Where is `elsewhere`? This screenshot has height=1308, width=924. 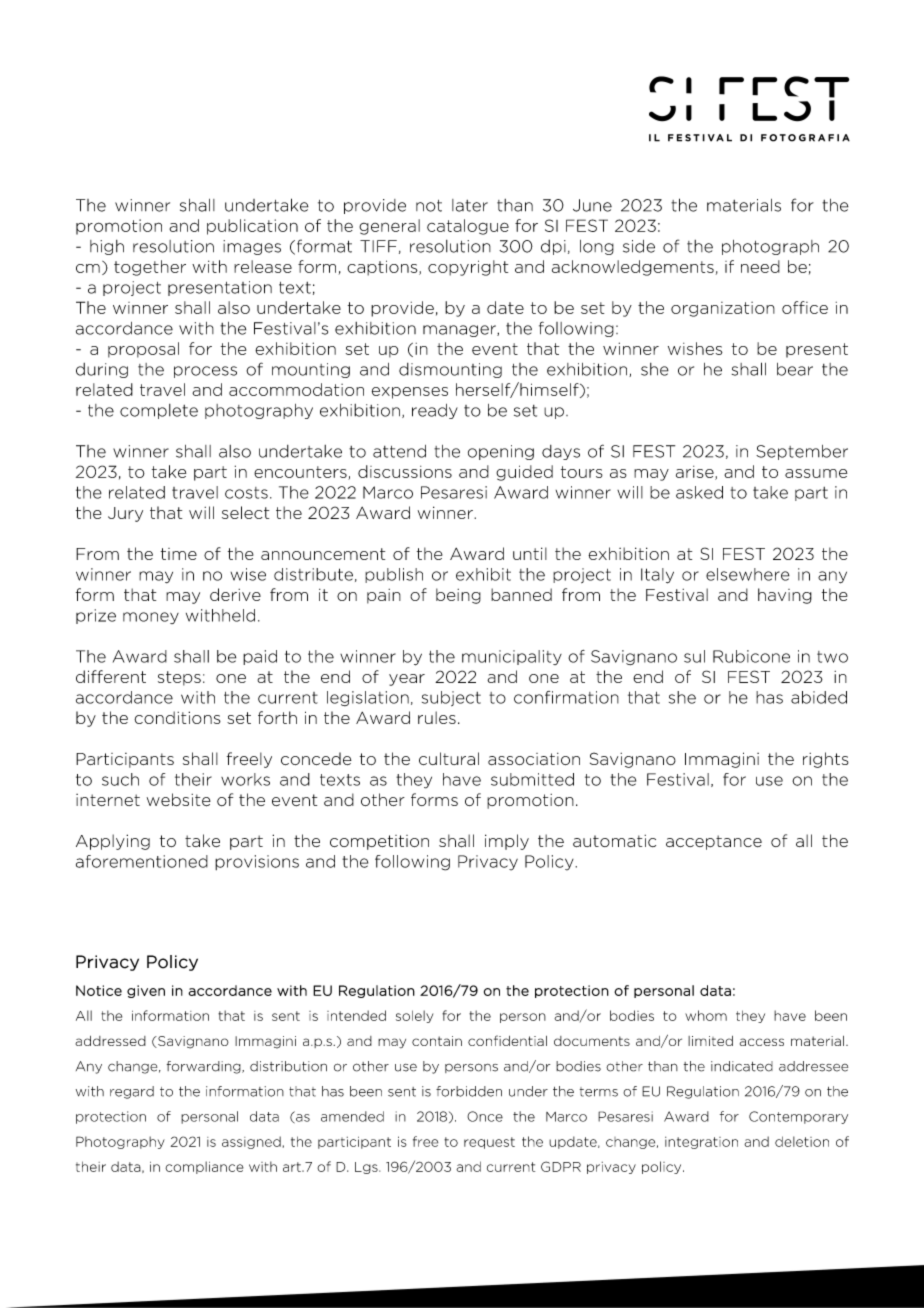
elsewhere is located at coordinates (748, 574).
